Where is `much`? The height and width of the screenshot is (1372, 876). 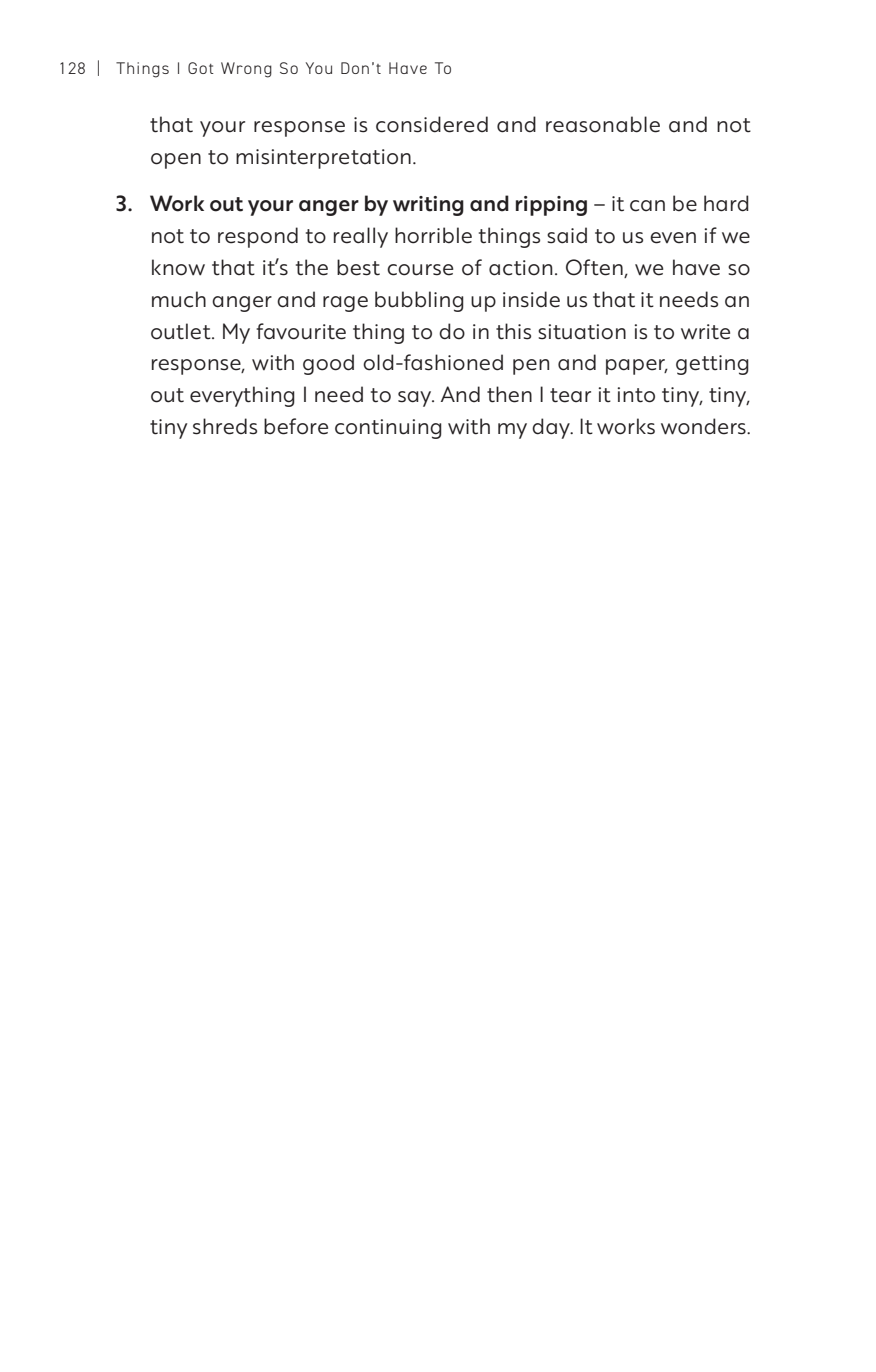 much is located at coordinates (179, 299).
